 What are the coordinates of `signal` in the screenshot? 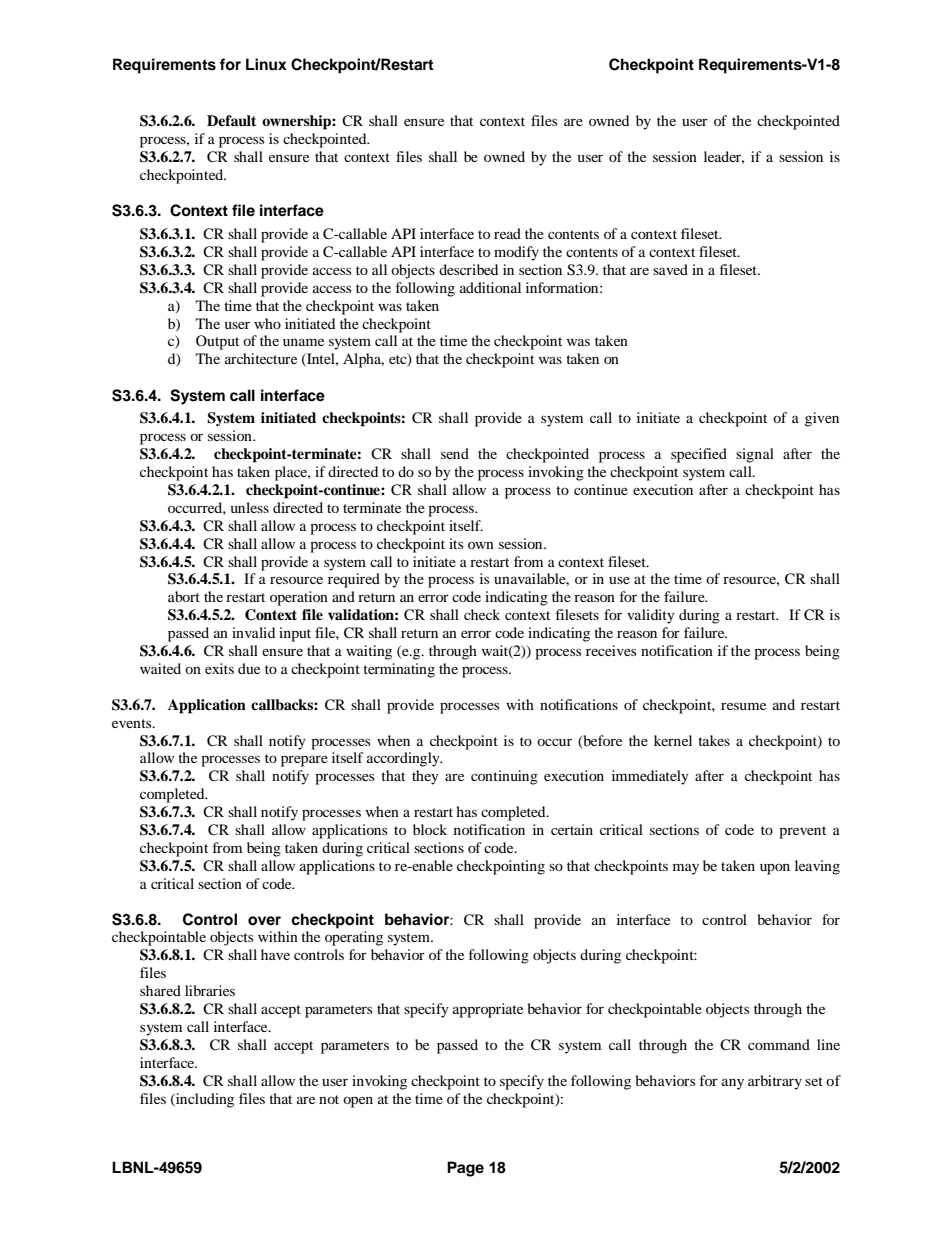 It's located at (755, 455).
